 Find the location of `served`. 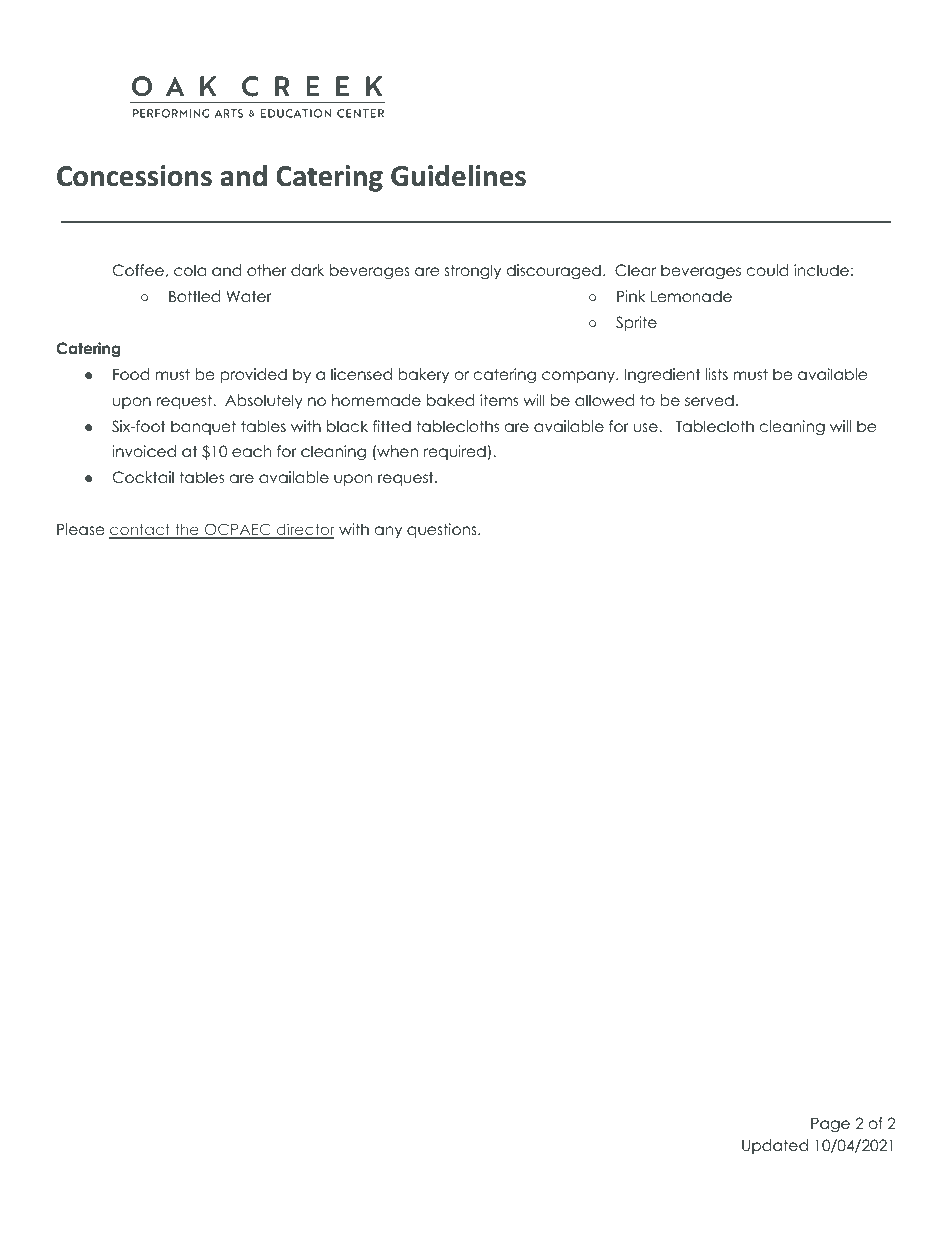

served is located at coordinates (709, 400).
